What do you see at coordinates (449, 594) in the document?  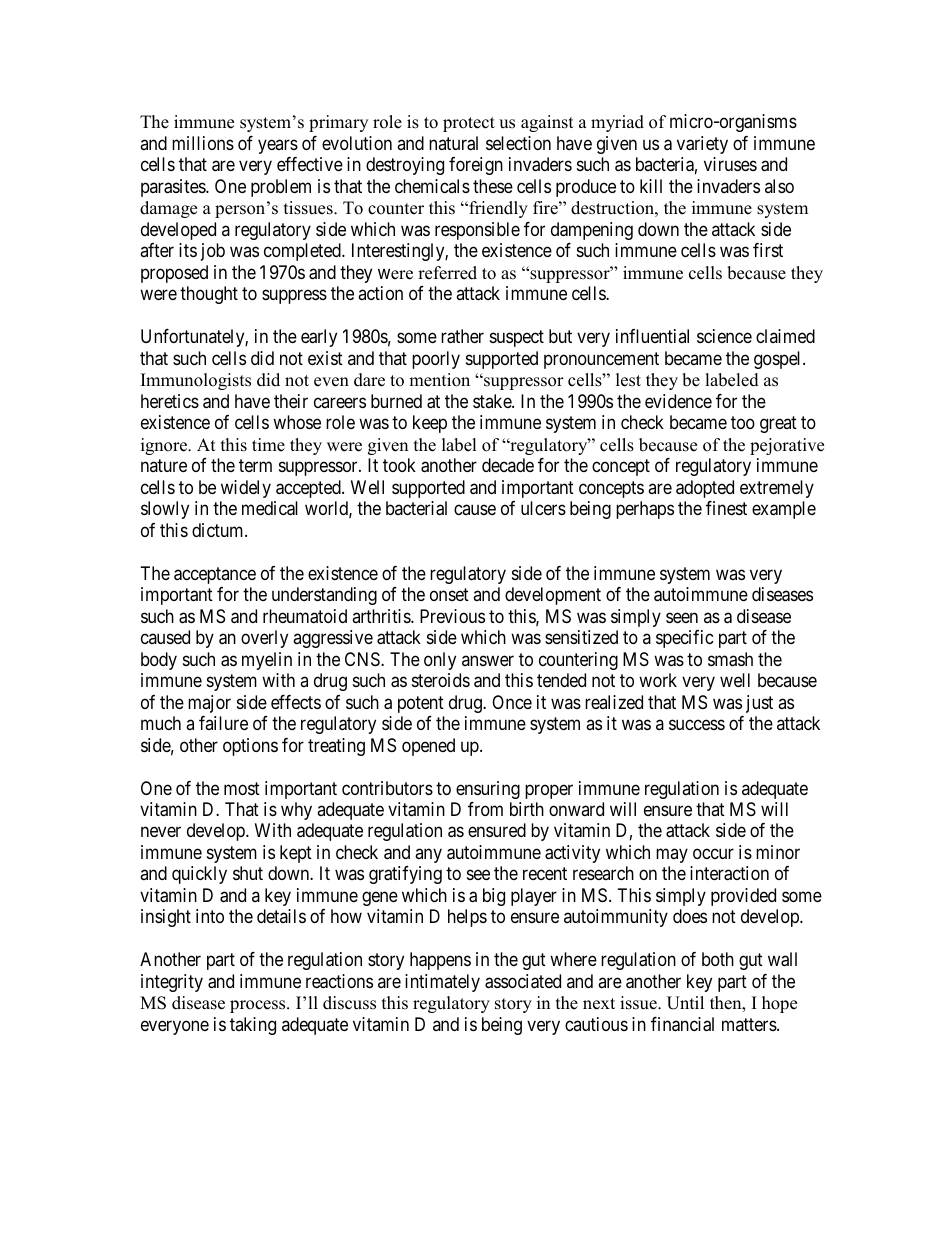 I see `onset` at bounding box center [449, 594].
